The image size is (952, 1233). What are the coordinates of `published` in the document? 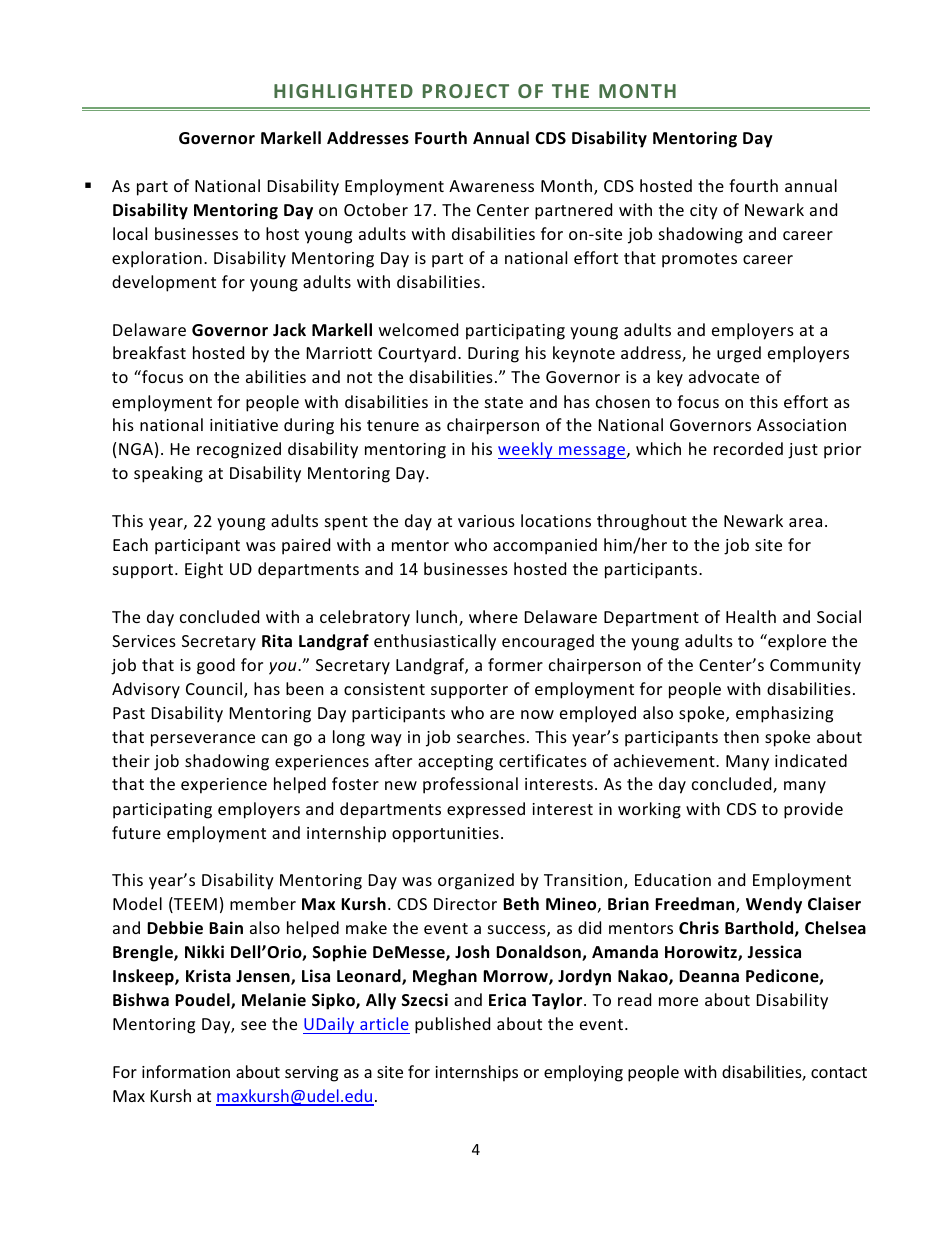 It's located at (452, 1025).
